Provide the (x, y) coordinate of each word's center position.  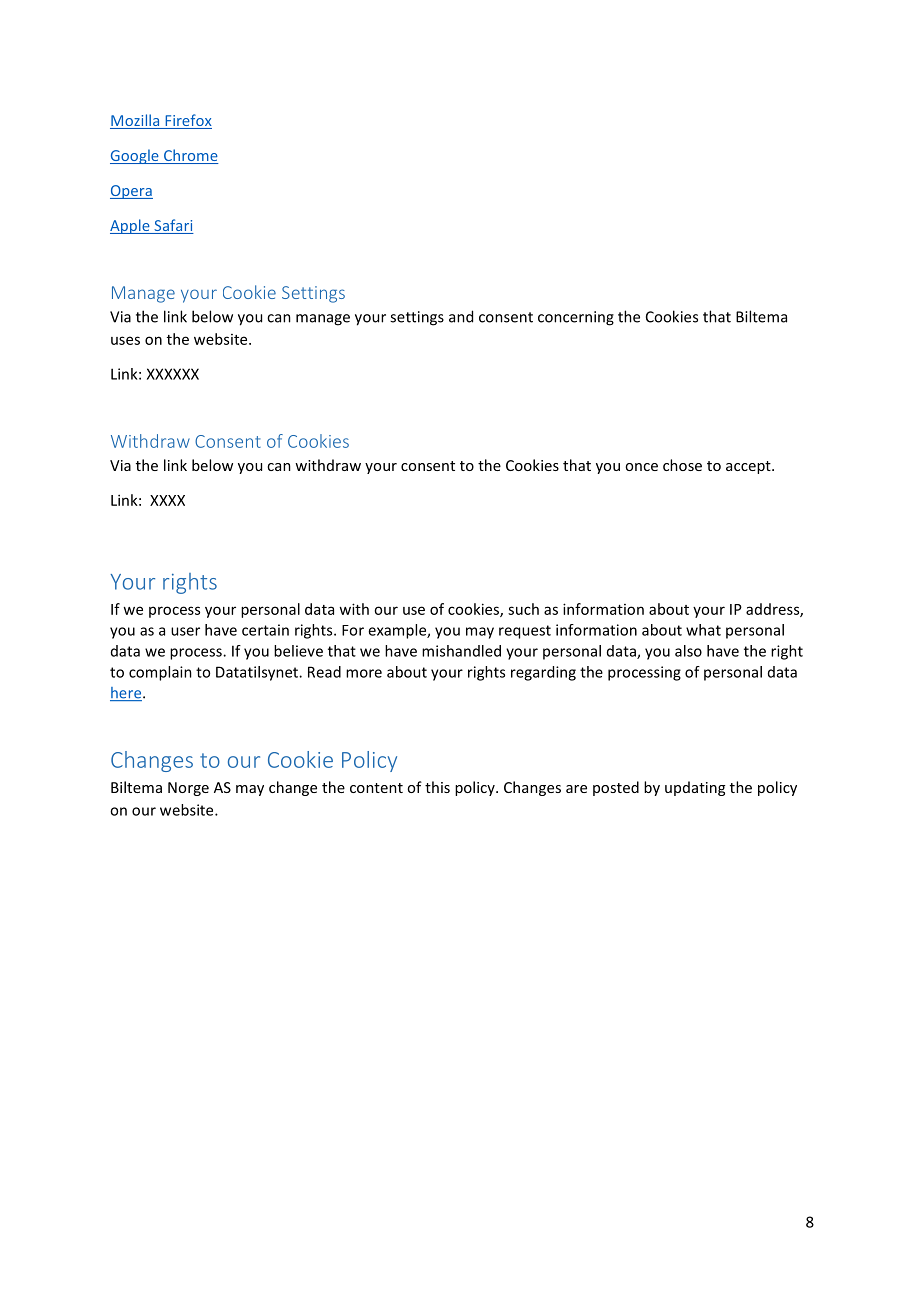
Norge (188, 789)
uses (125, 340)
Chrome (190, 156)
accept (749, 467)
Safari (173, 226)
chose (682, 465)
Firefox (187, 121)
